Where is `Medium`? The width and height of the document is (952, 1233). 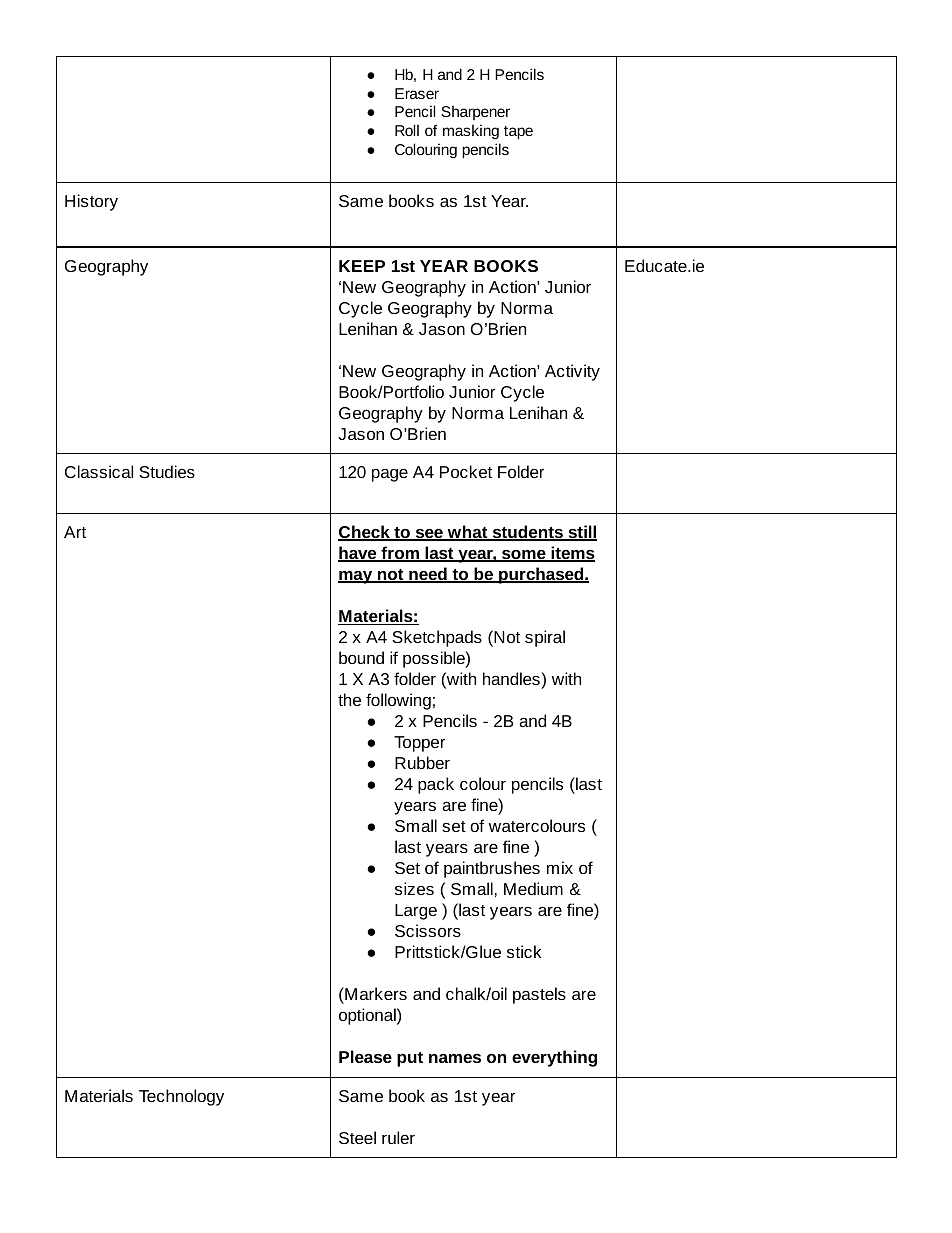
Medium is located at coordinates (533, 888).
